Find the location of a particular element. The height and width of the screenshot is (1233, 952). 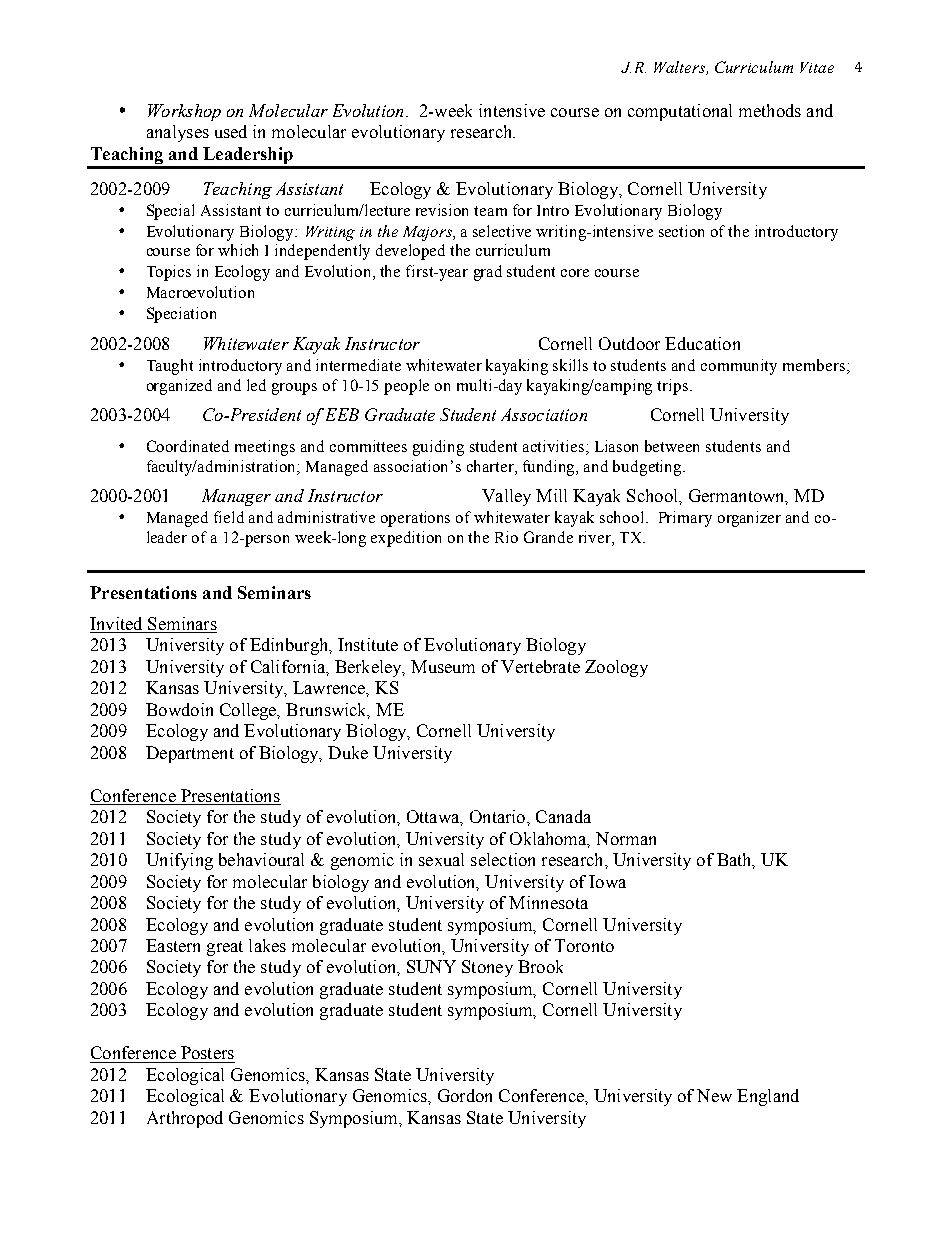

Workshop is located at coordinates (184, 112).
